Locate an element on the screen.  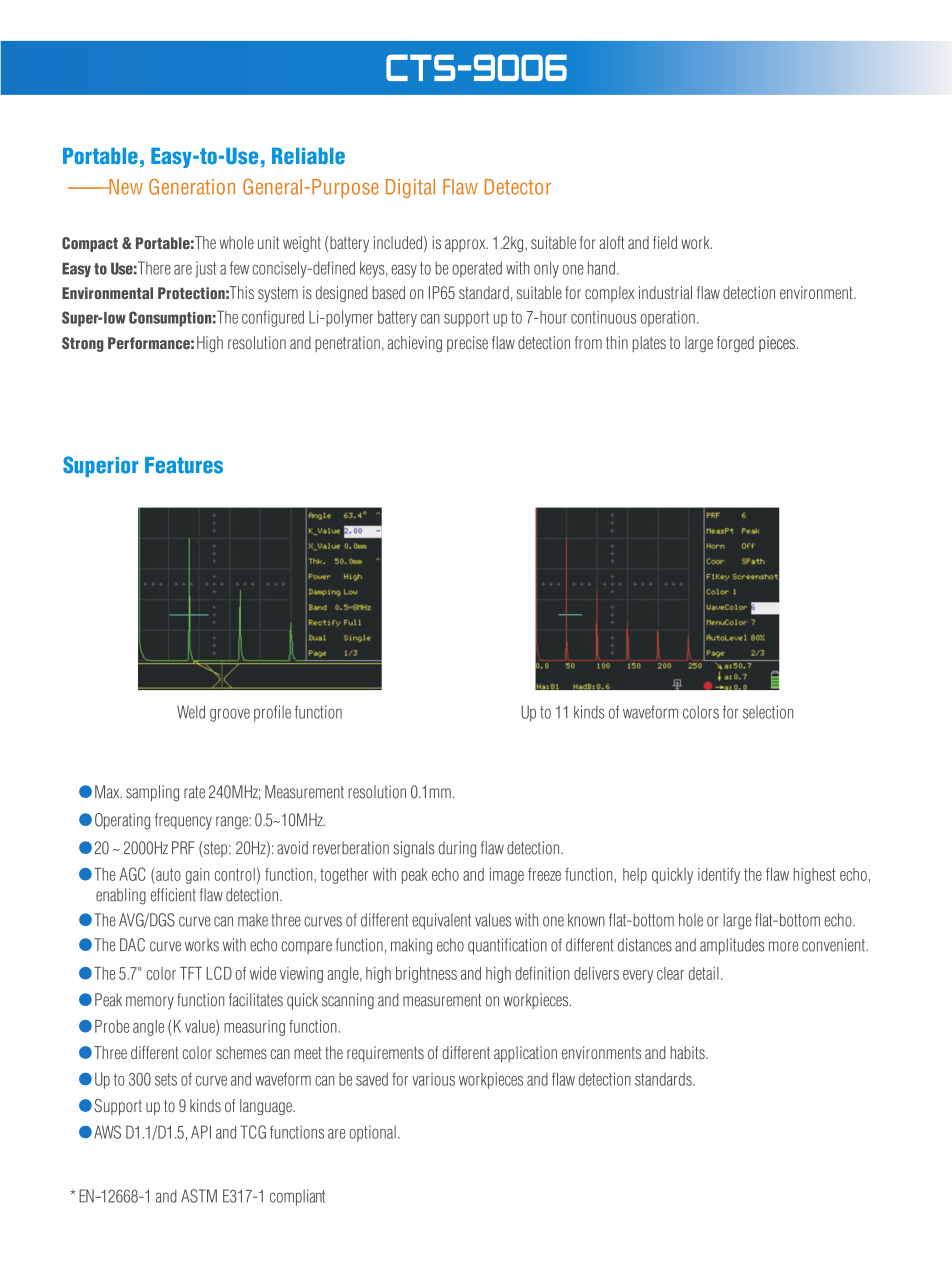
profile is located at coordinates (272, 713).
